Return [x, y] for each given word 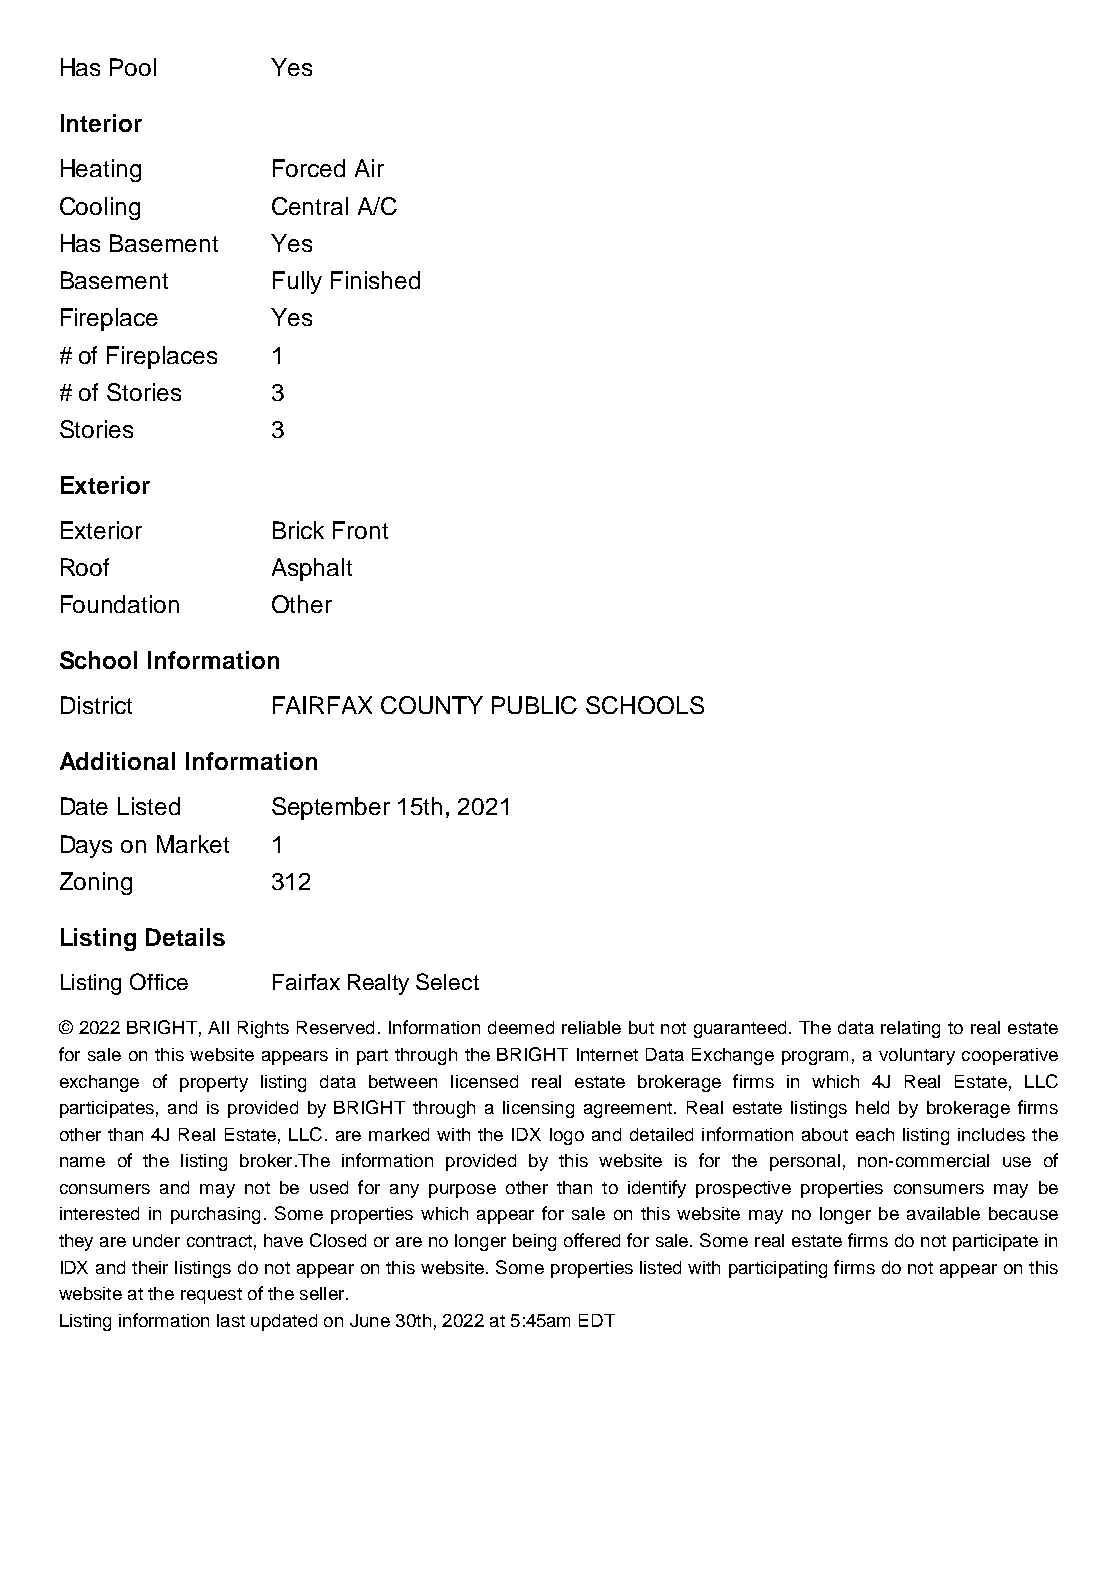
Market [193, 844]
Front [360, 530]
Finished [375, 280]
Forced [309, 168]
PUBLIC [534, 705]
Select [447, 981]
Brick [298, 530]
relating [910, 1029]
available [943, 1213]
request [211, 1296]
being [534, 1242]
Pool [133, 67]
